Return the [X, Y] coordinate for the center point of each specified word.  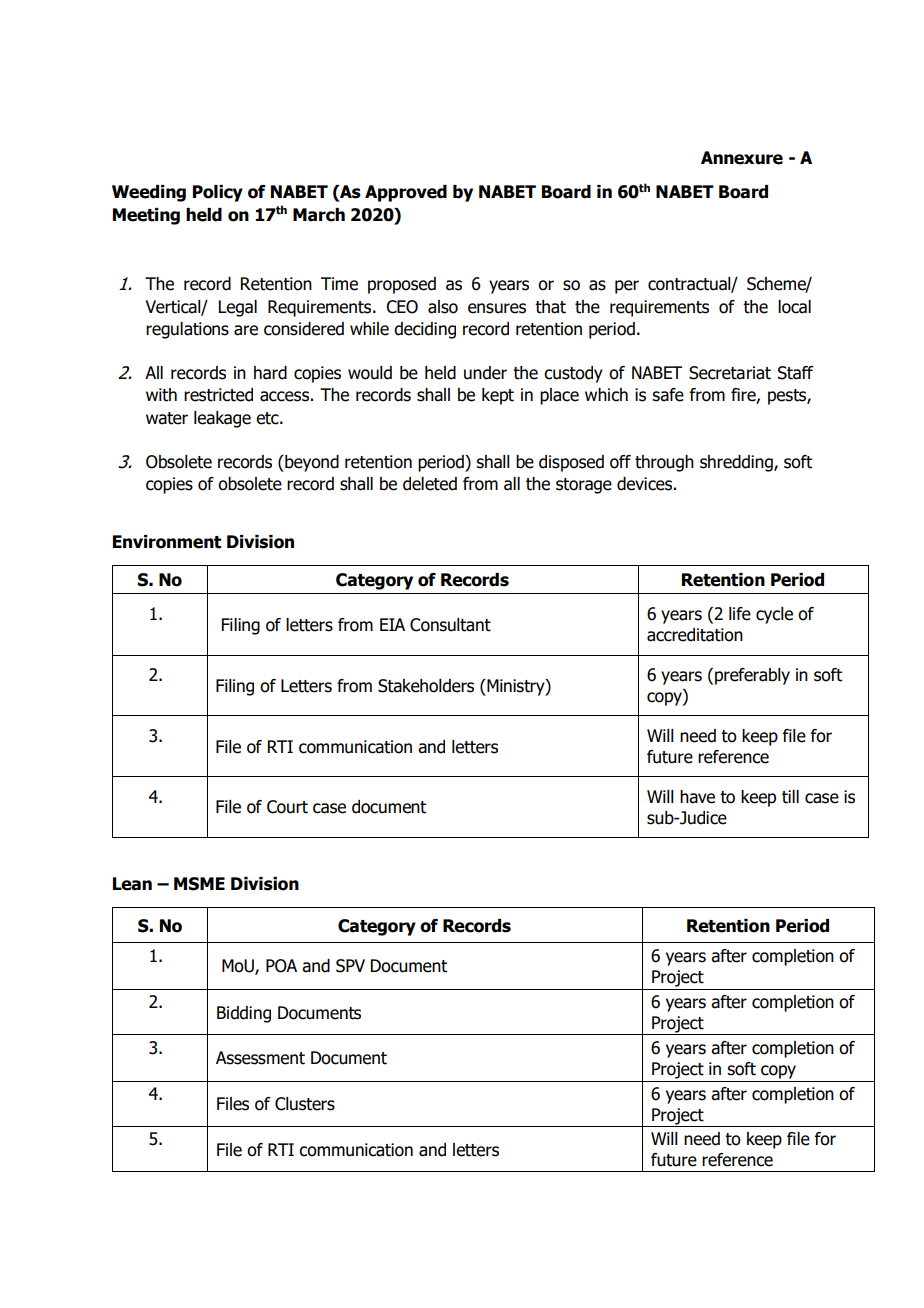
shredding [737, 463]
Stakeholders [426, 686]
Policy [218, 193]
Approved [406, 193]
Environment [167, 542]
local [794, 307]
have [697, 797]
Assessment [260, 1058]
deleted [430, 484]
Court [287, 807]
